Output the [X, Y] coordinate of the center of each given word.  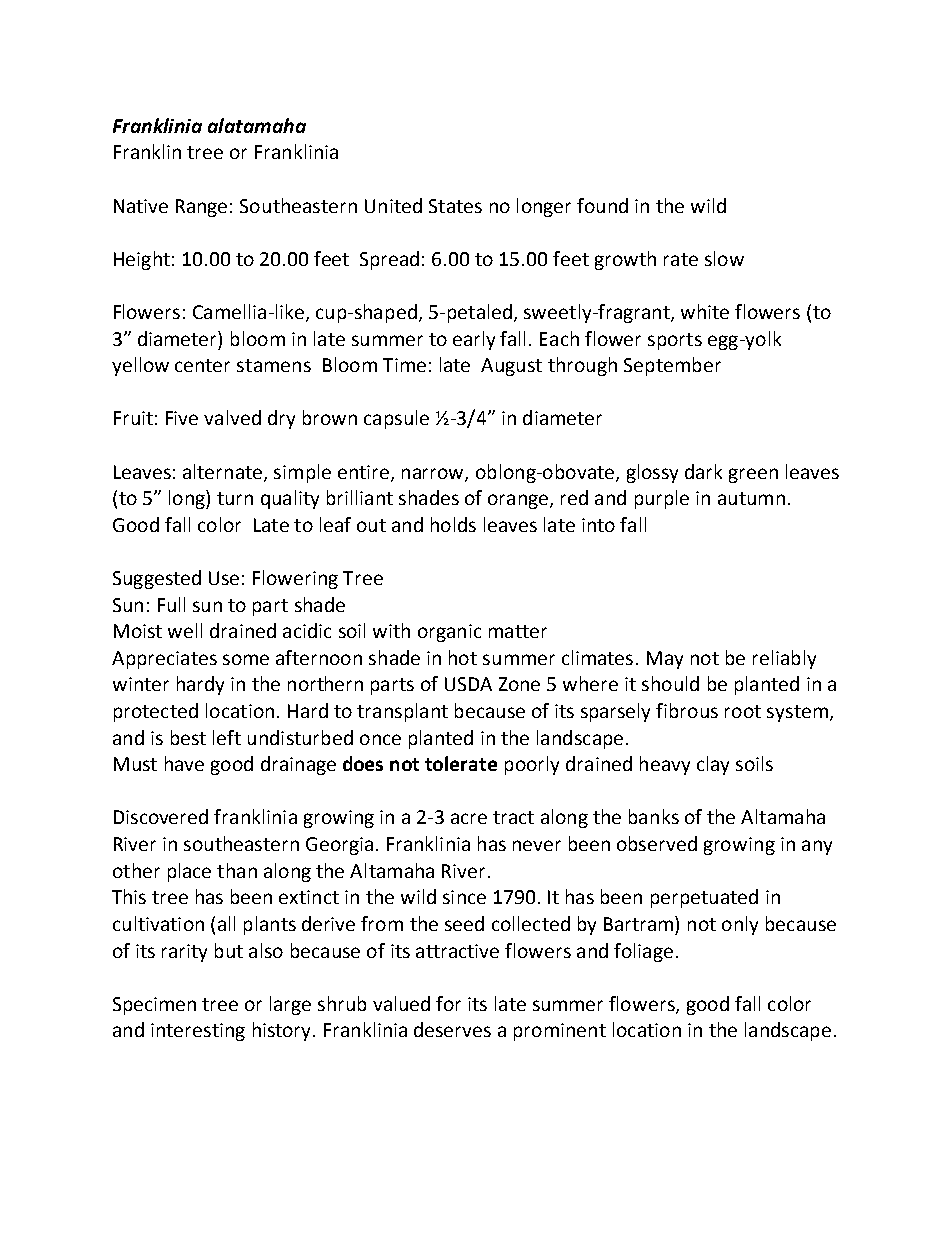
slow [724, 258]
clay [713, 765]
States [455, 206]
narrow [434, 474]
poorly [532, 765]
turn [235, 498]
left [227, 737]
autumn [751, 498]
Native [141, 206]
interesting [198, 1032]
